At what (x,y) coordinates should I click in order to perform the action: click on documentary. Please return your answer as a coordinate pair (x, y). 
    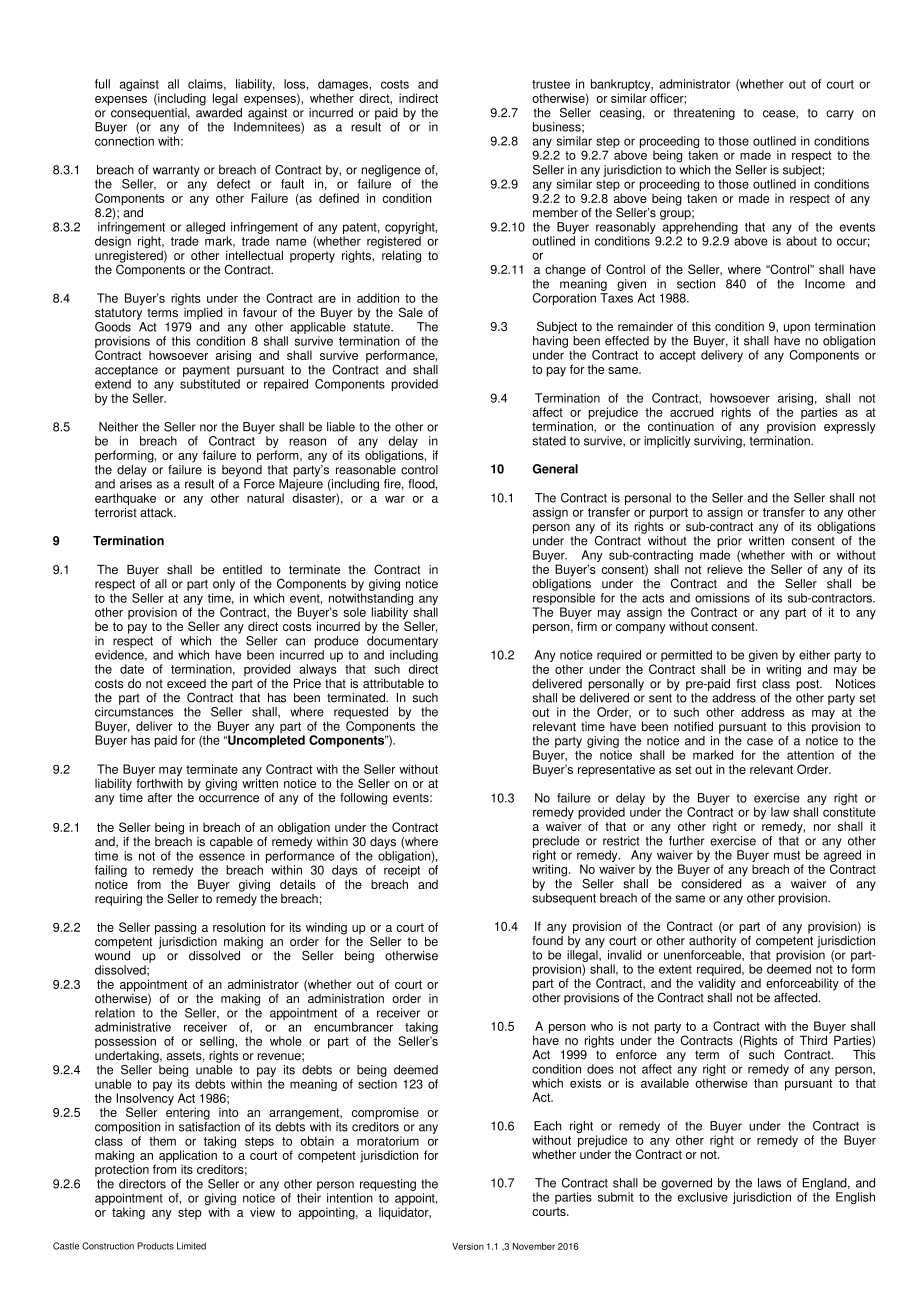
    Looking at the image, I should click on (402, 642).
